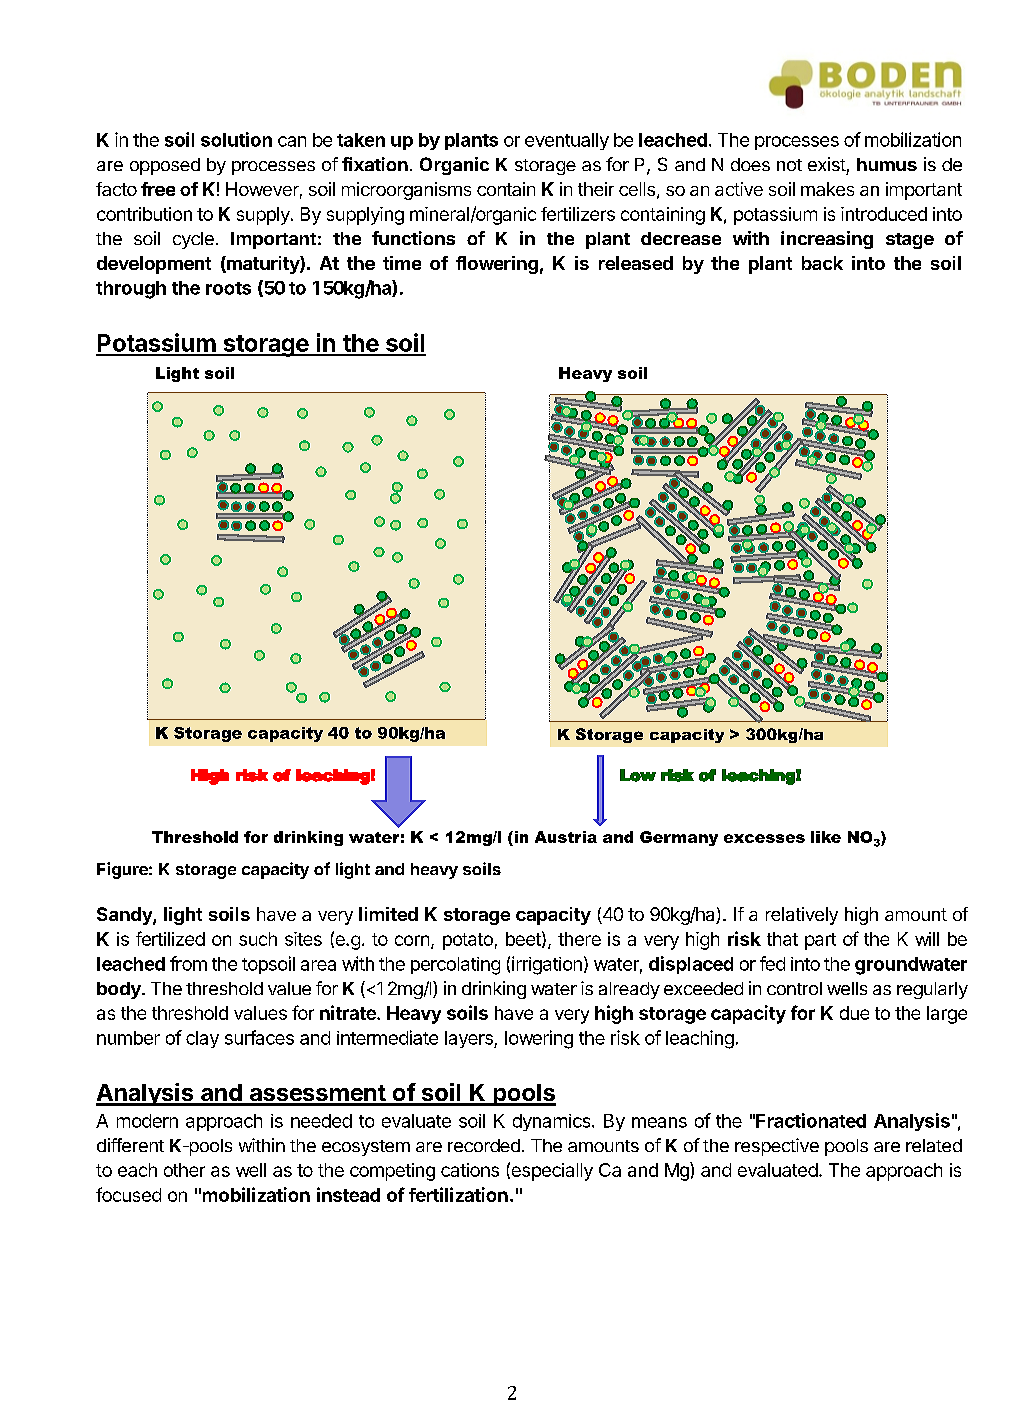 This screenshot has width=1010, height=1428. What do you see at coordinates (822, 263) in the screenshot?
I see `back` at bounding box center [822, 263].
